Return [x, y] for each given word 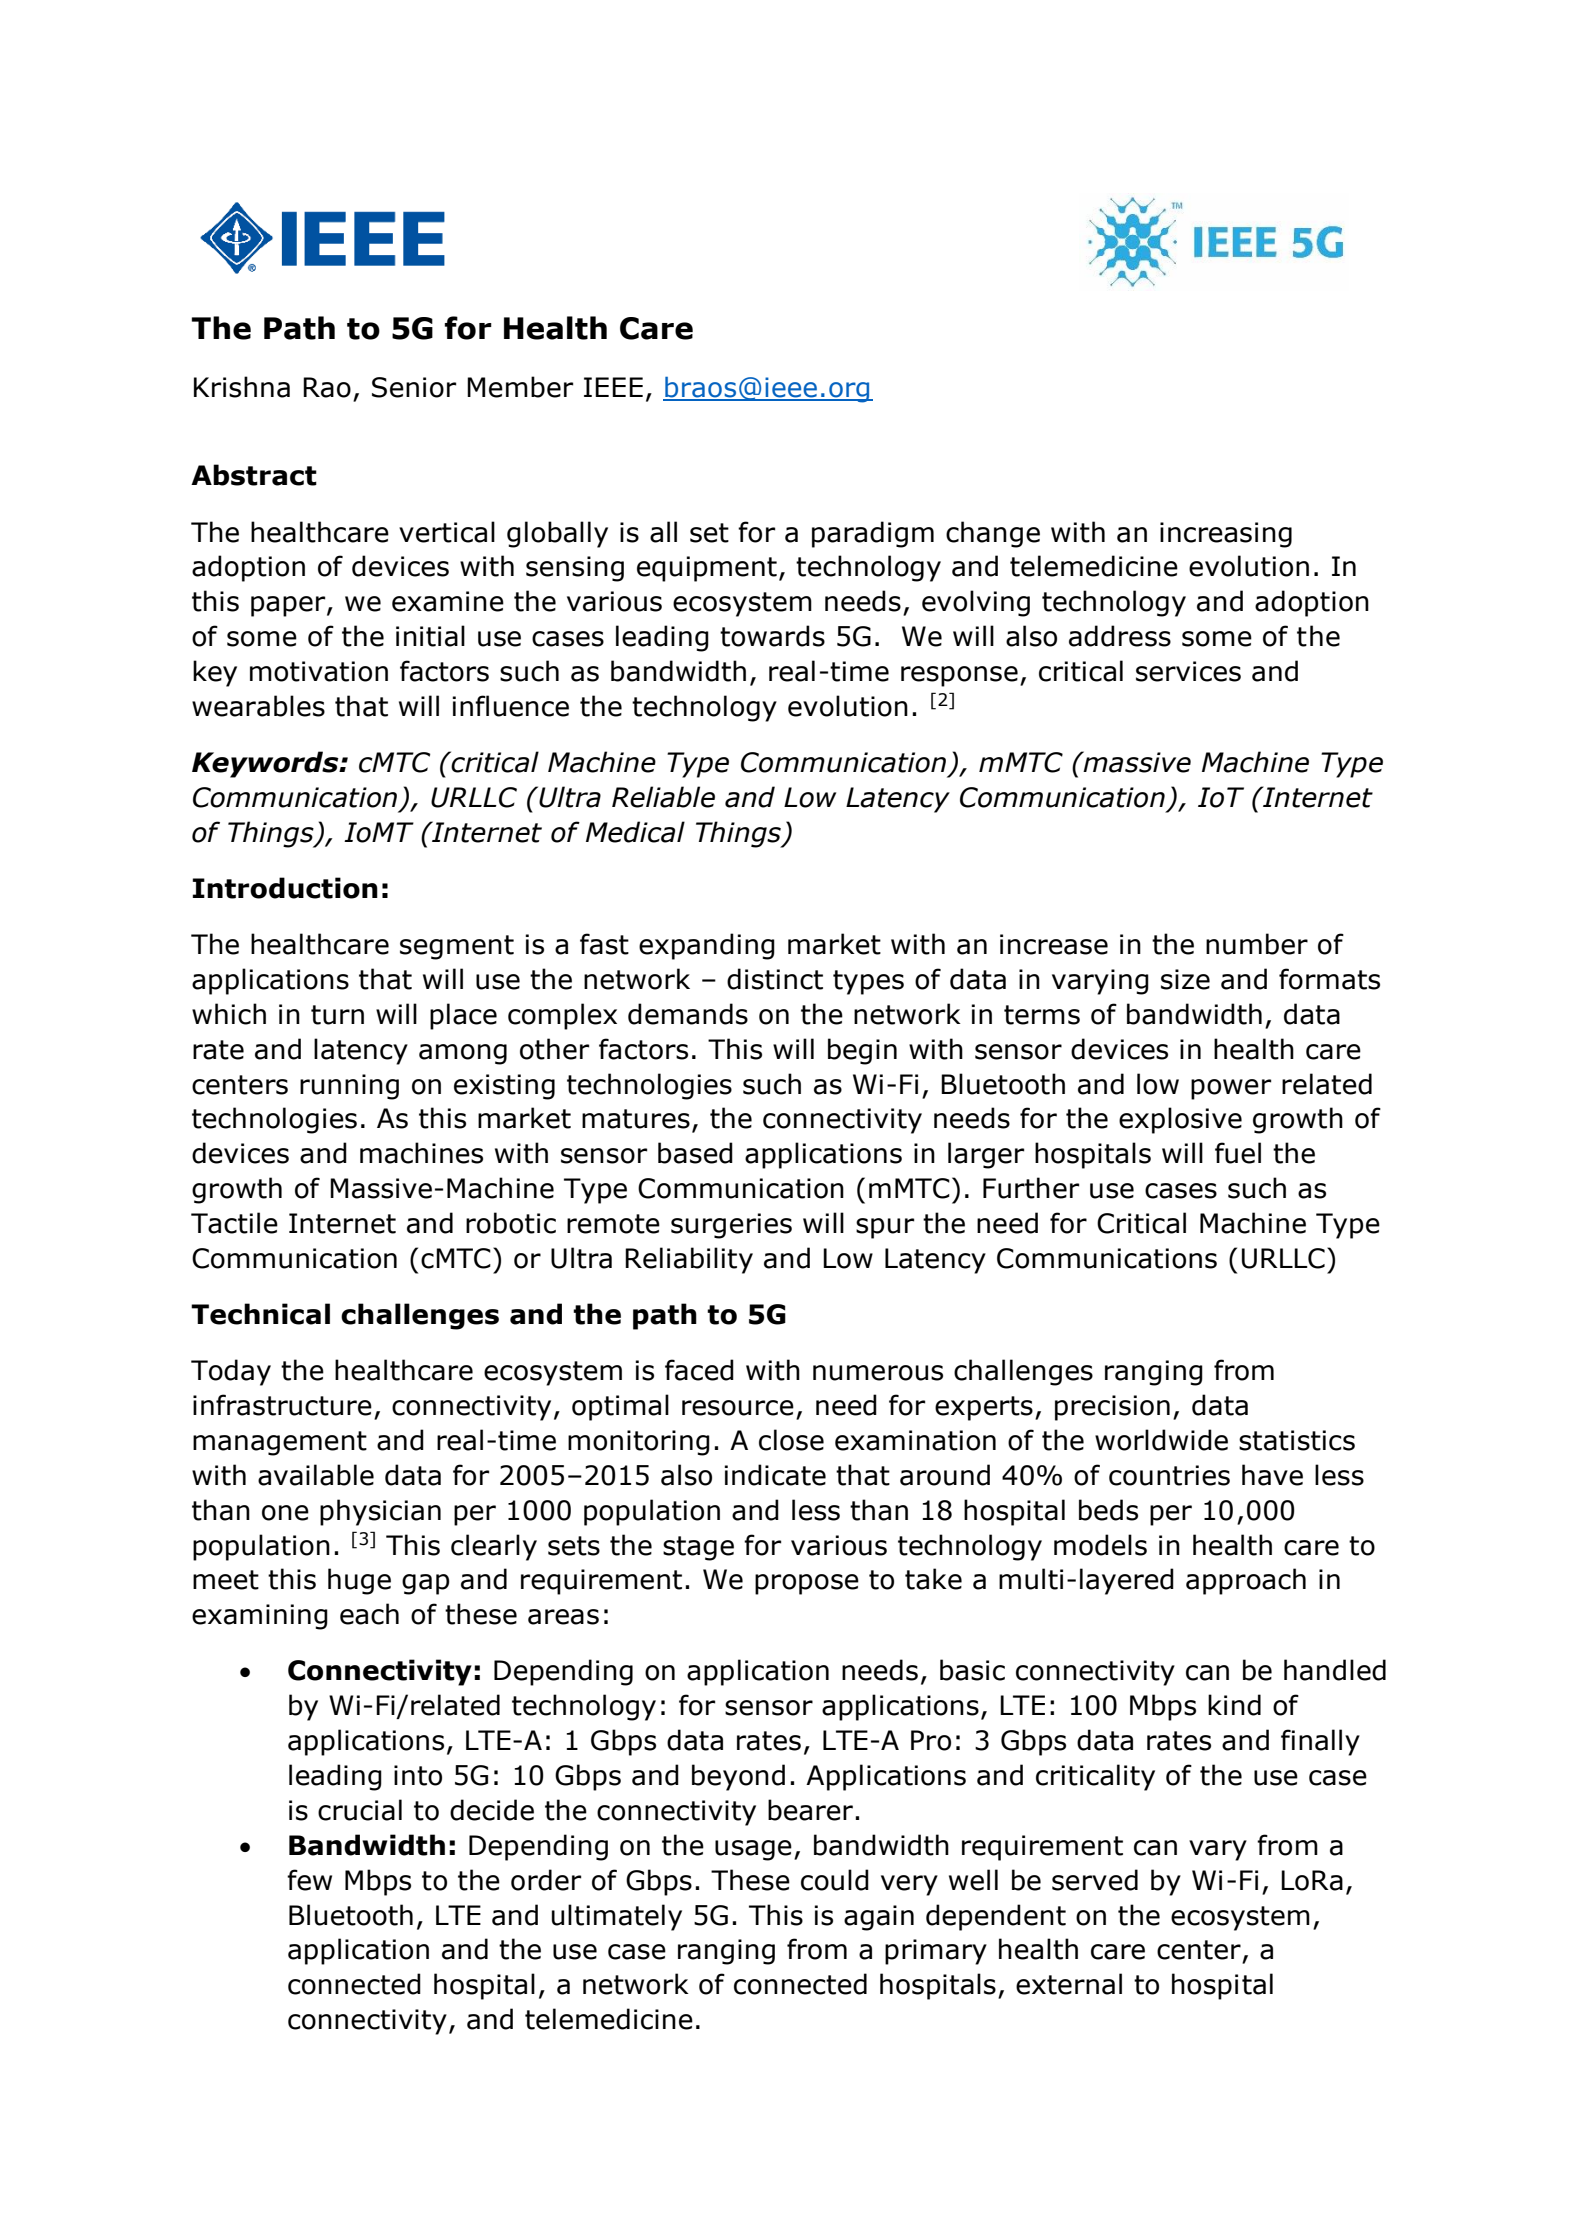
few [309, 1880]
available [316, 1475]
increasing [1226, 535]
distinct [775, 979]
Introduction [285, 888]
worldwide [1161, 1440]
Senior [414, 387]
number [1257, 944]
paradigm [873, 534]
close [791, 1440]
